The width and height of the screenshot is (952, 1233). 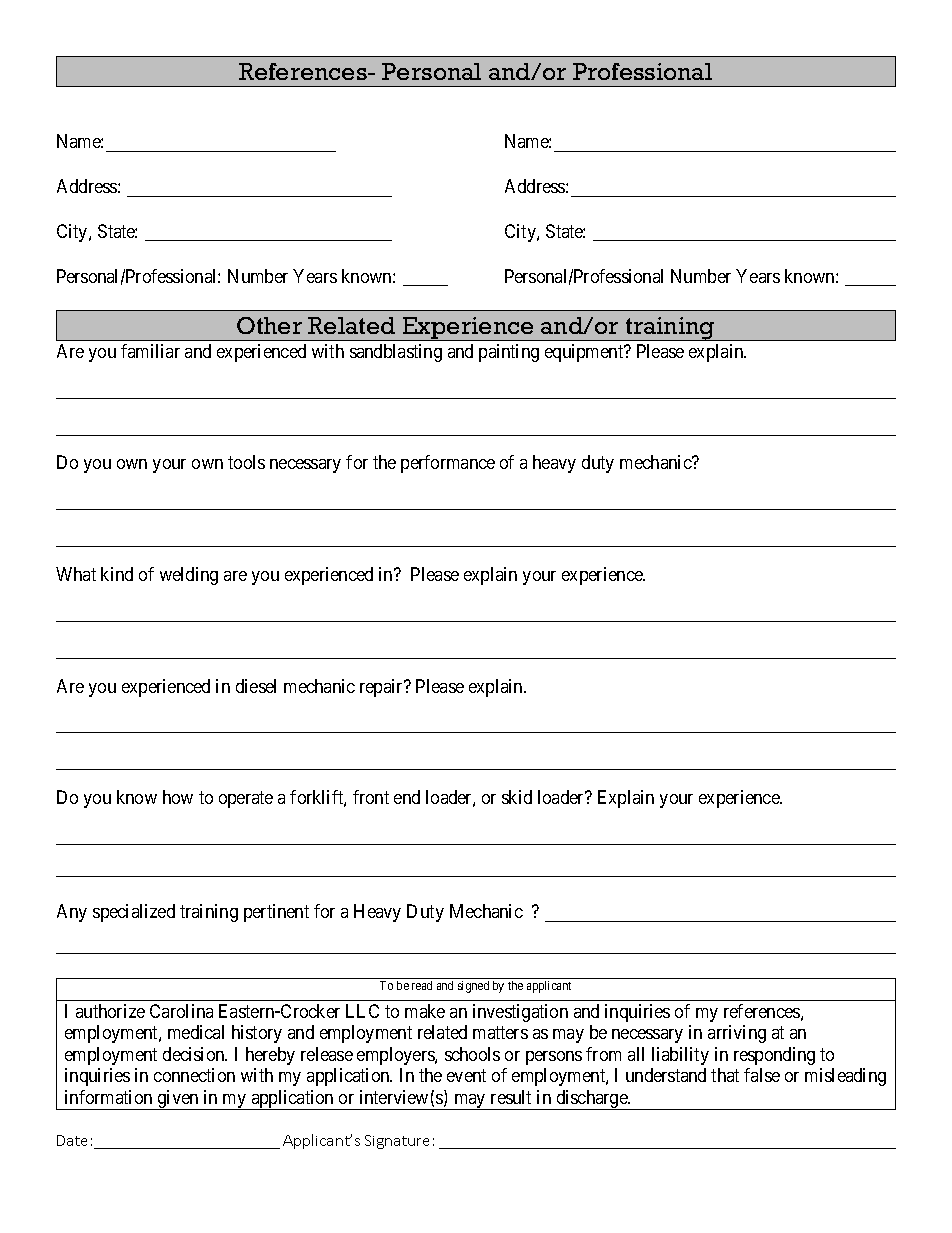 What do you see at coordinates (473, 987) in the screenshot?
I see `signed` at bounding box center [473, 987].
